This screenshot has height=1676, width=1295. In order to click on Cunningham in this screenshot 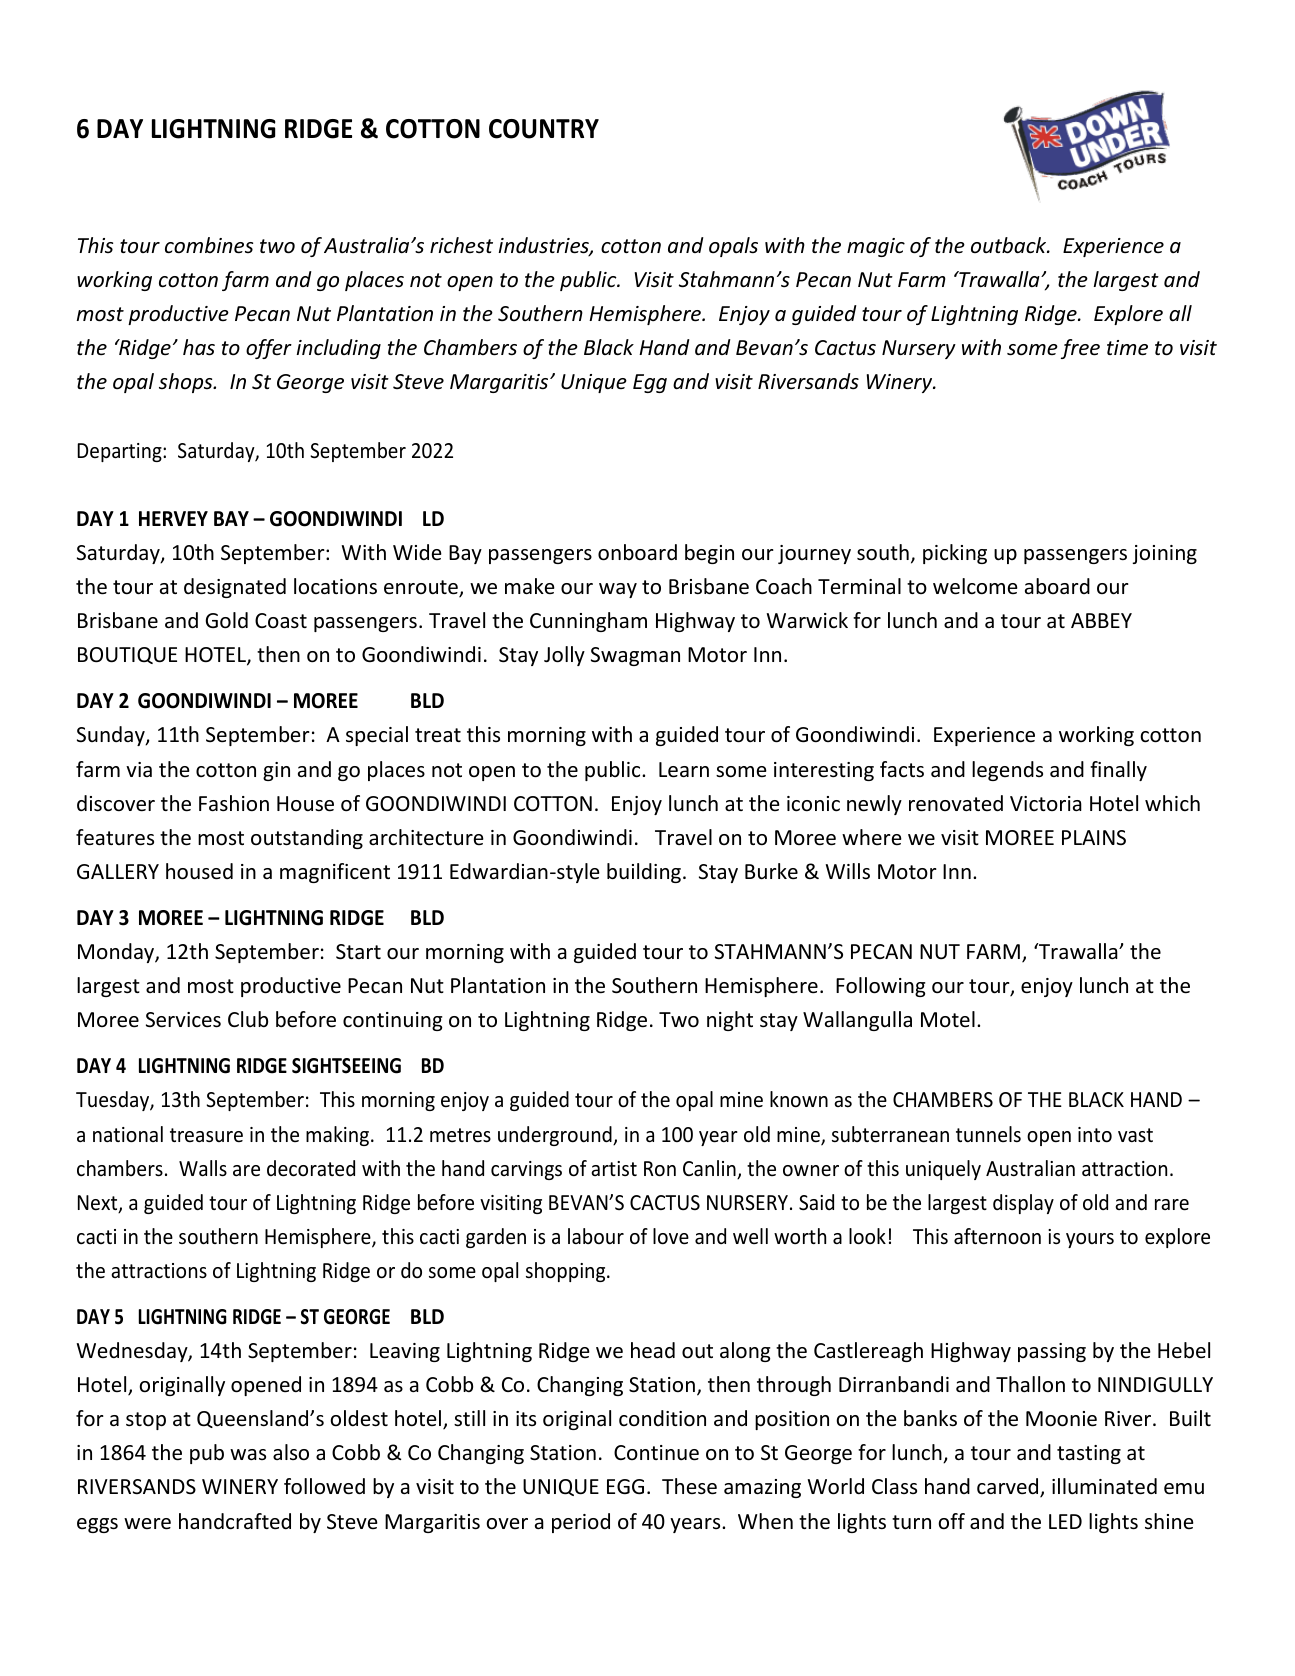, I will do `click(588, 622)`.
